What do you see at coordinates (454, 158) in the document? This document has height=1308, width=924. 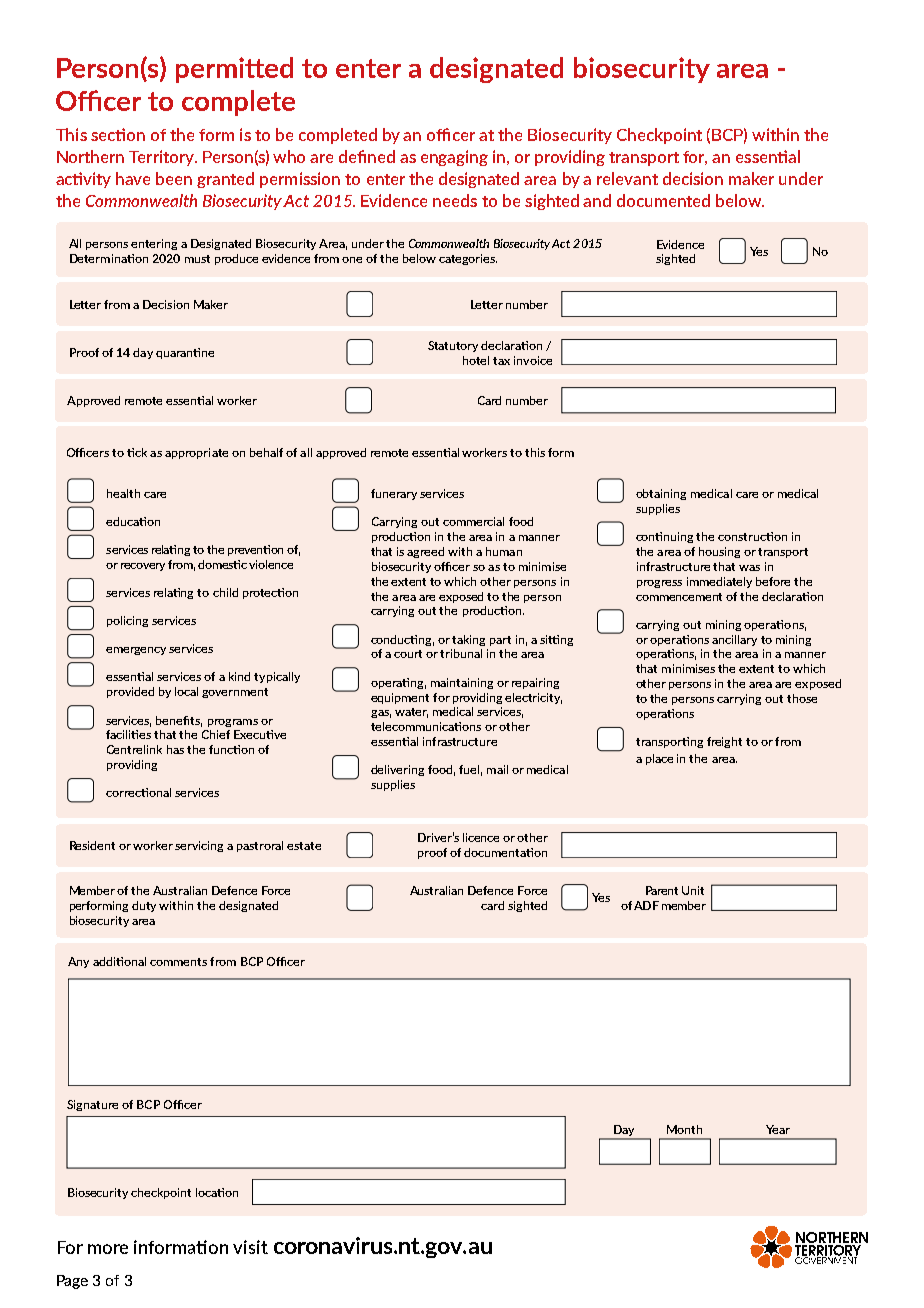 I see `engaging` at bounding box center [454, 158].
